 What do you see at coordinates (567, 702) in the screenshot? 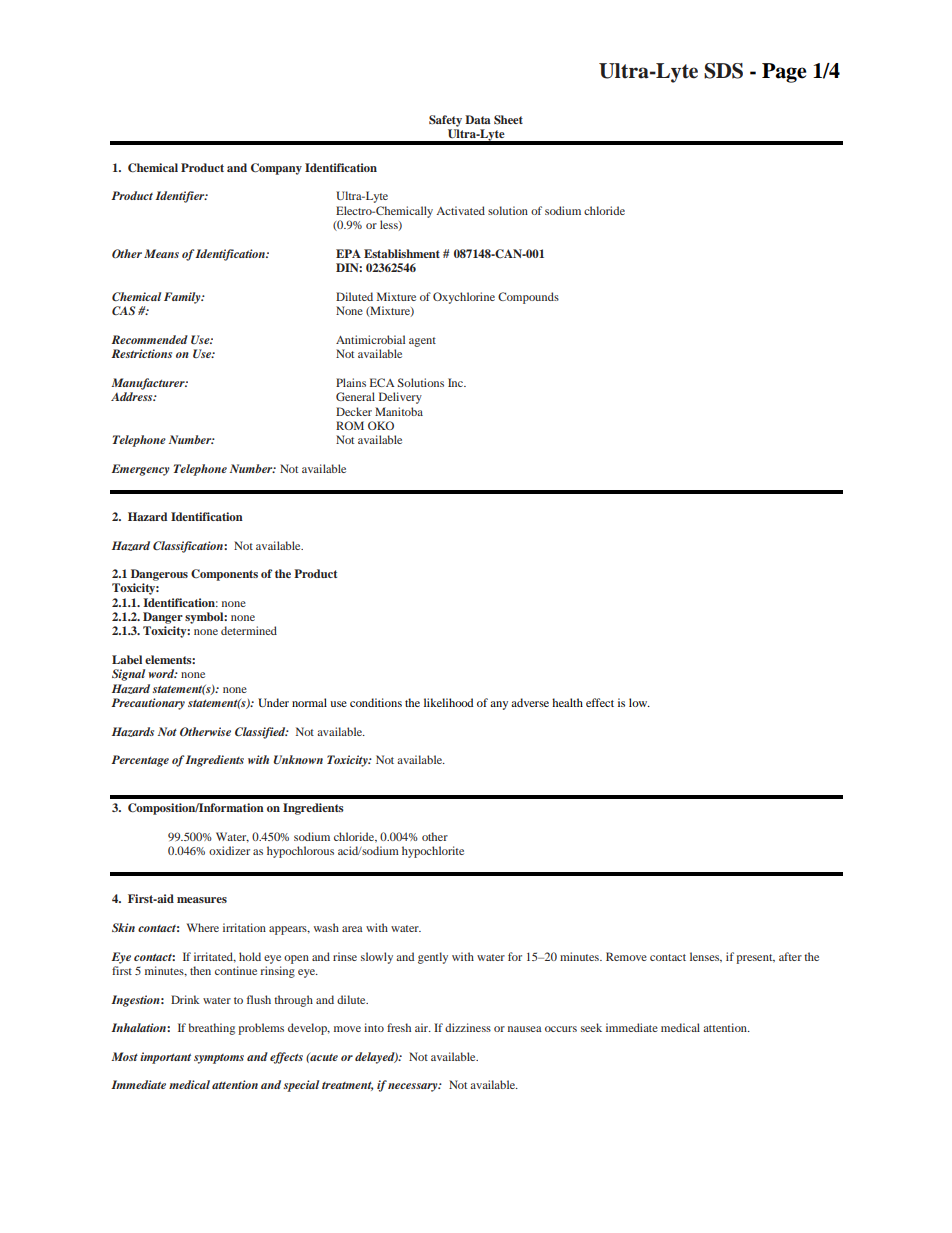
I see `health` at bounding box center [567, 702].
